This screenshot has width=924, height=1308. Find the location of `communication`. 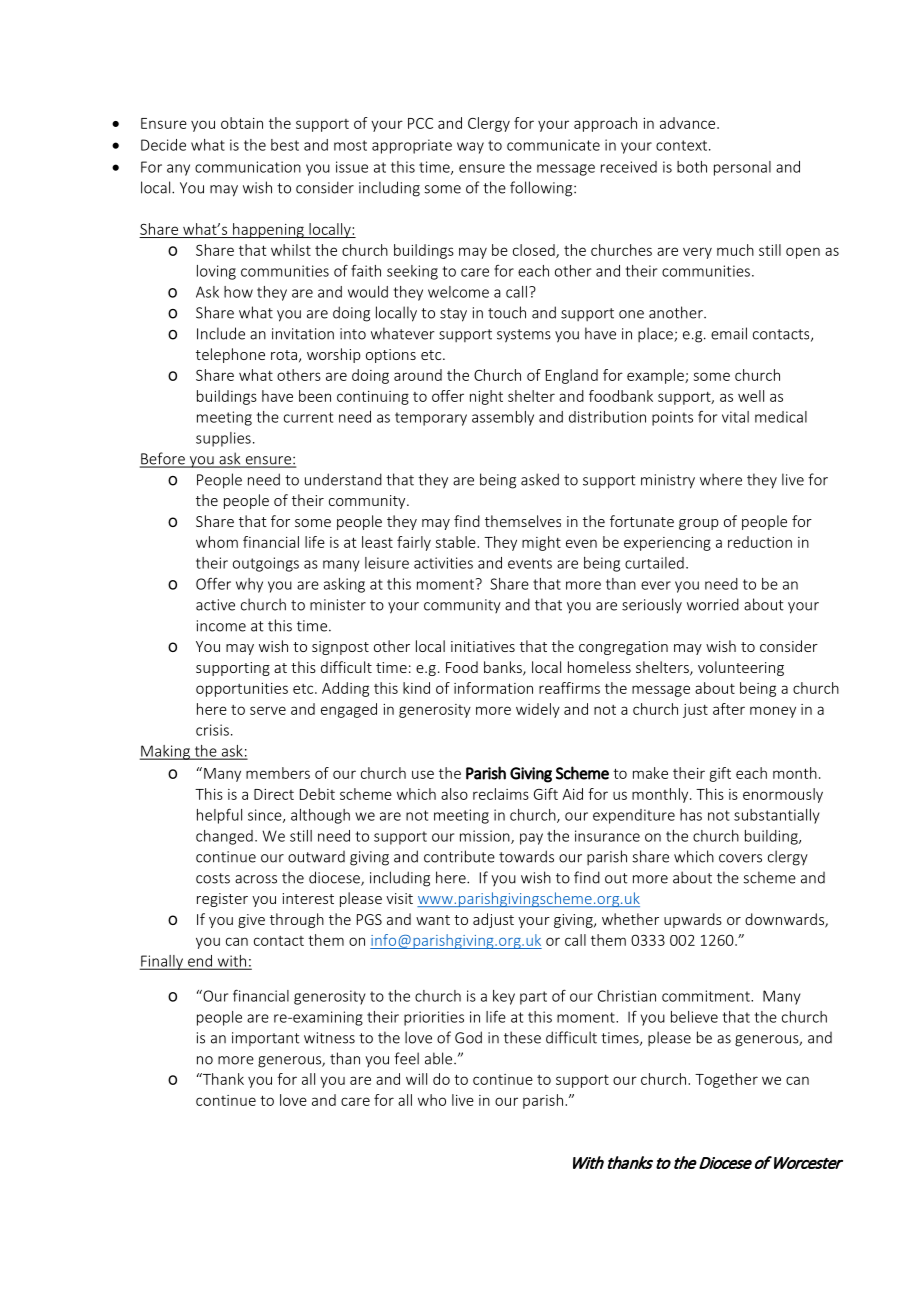

communication is located at coordinates (248, 167).
